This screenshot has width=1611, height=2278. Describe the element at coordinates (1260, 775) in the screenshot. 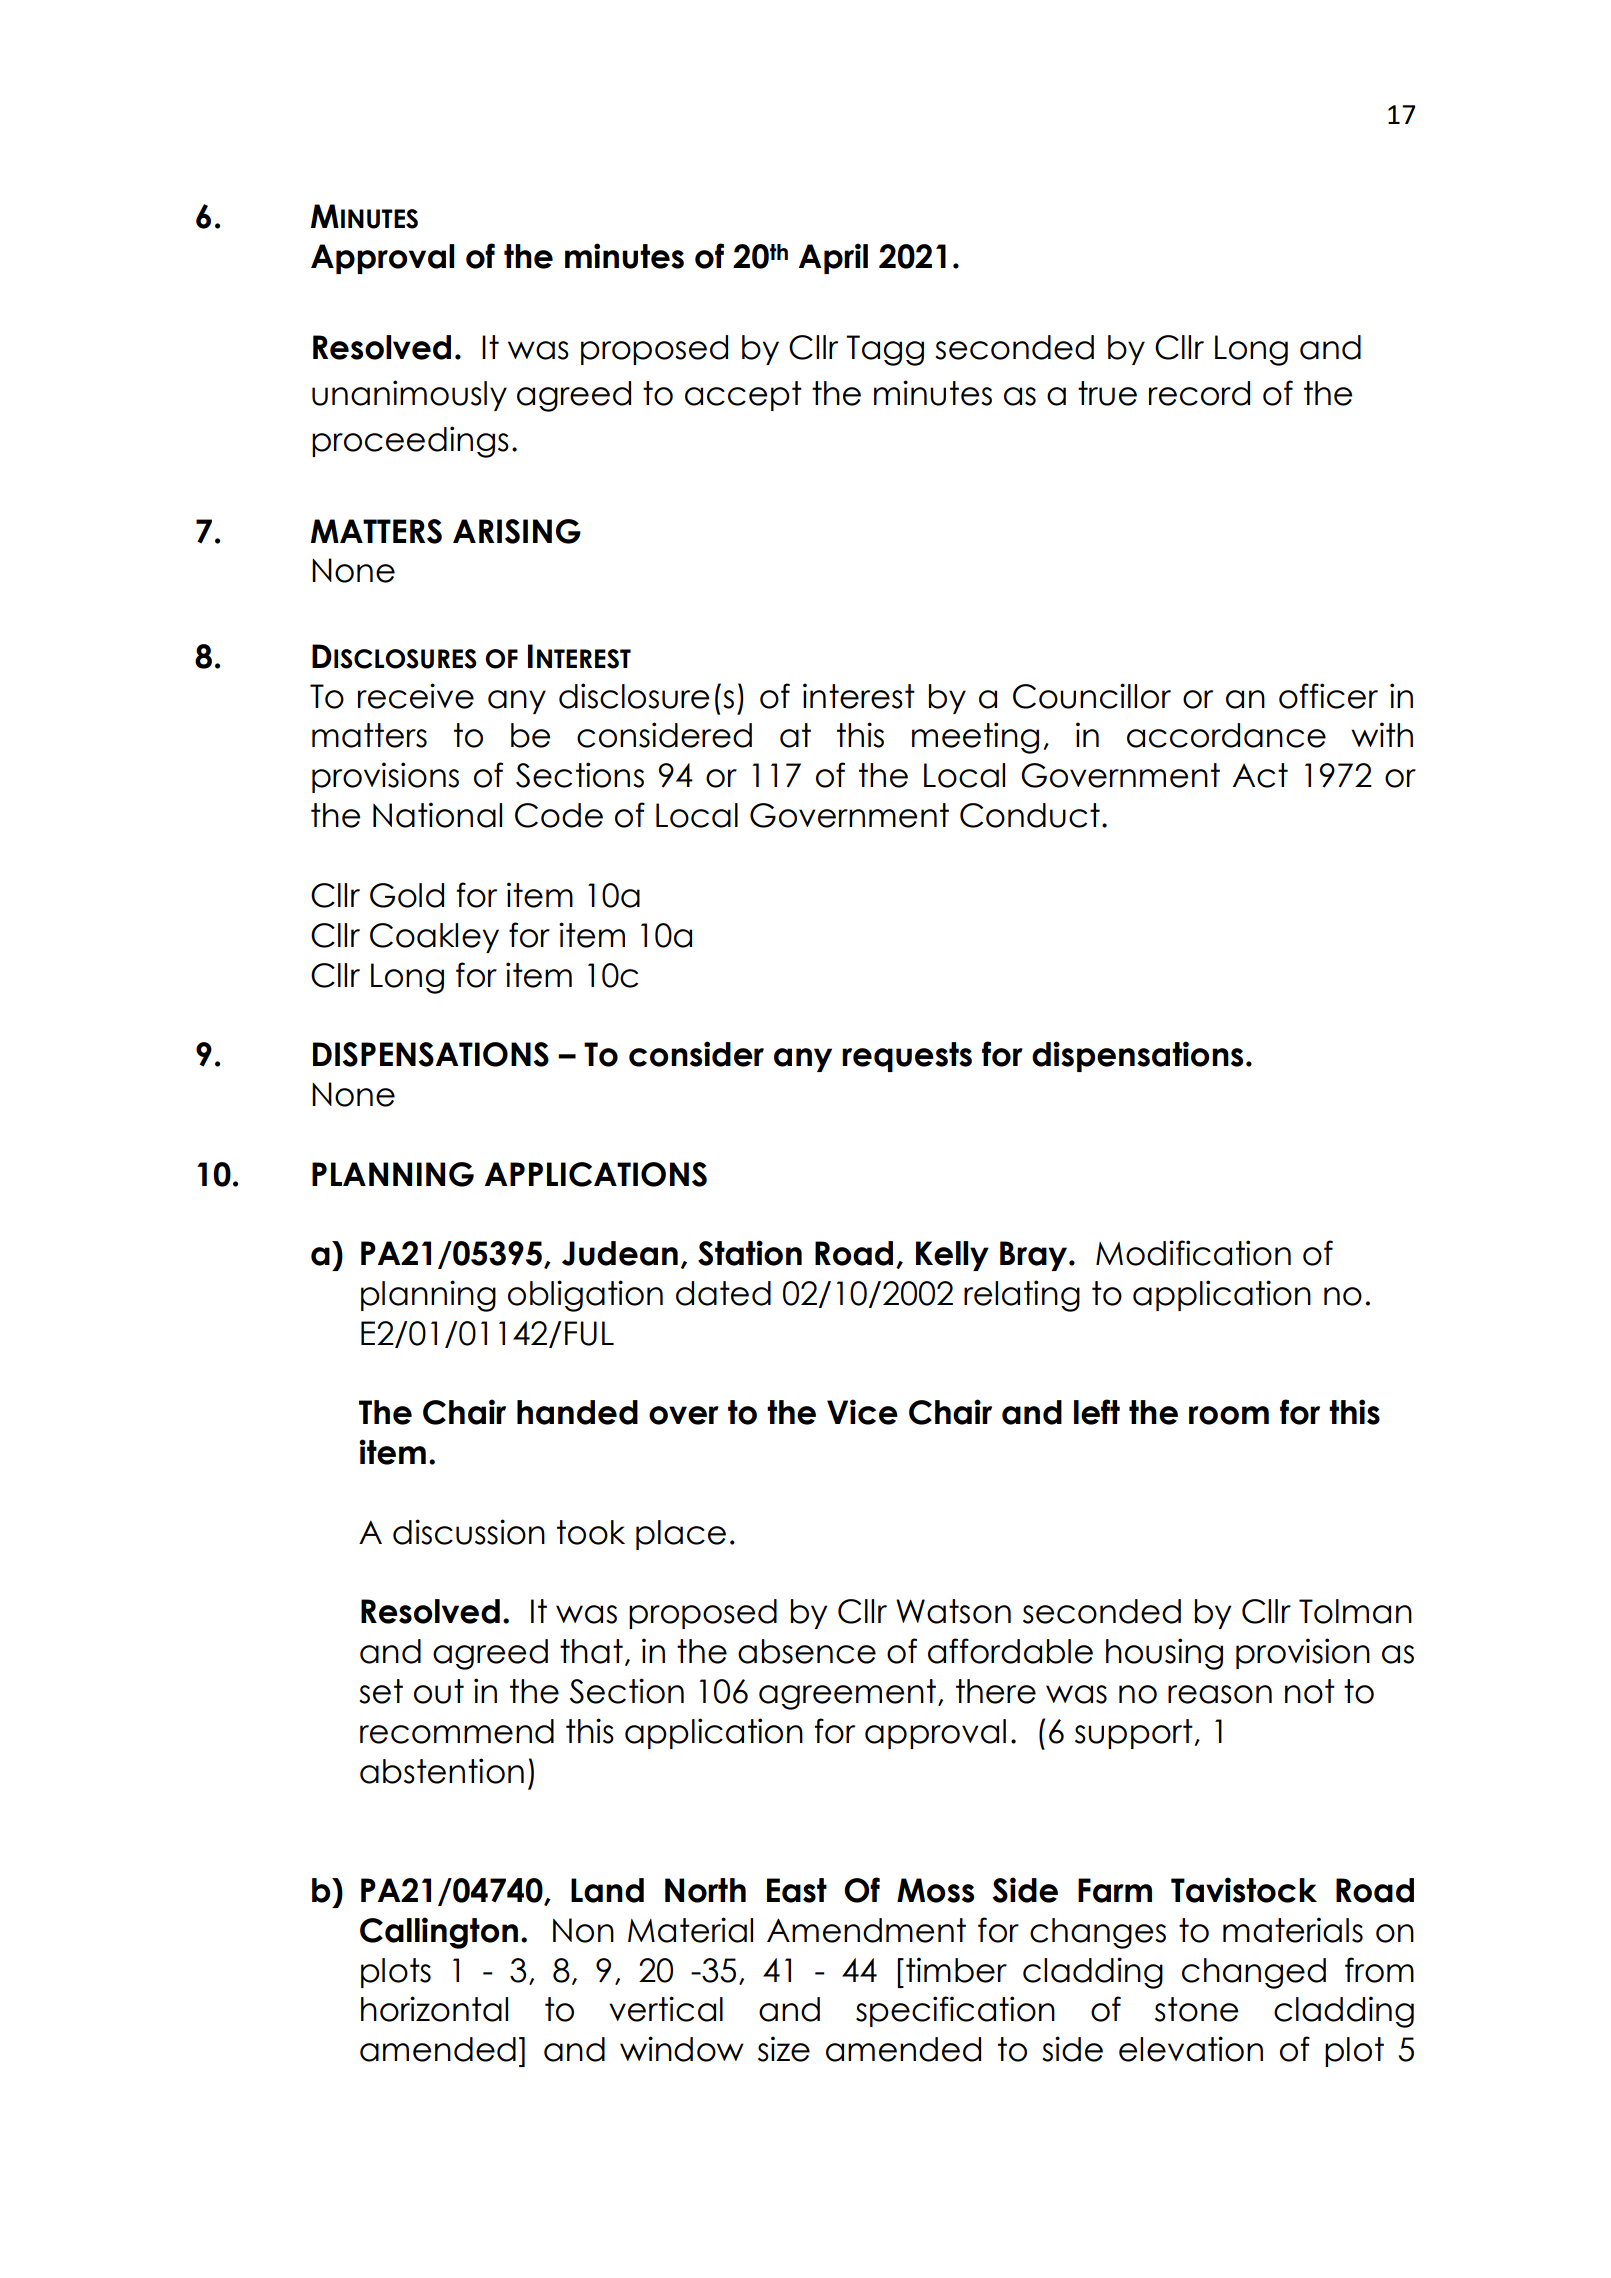

I see `Act` at that location.
